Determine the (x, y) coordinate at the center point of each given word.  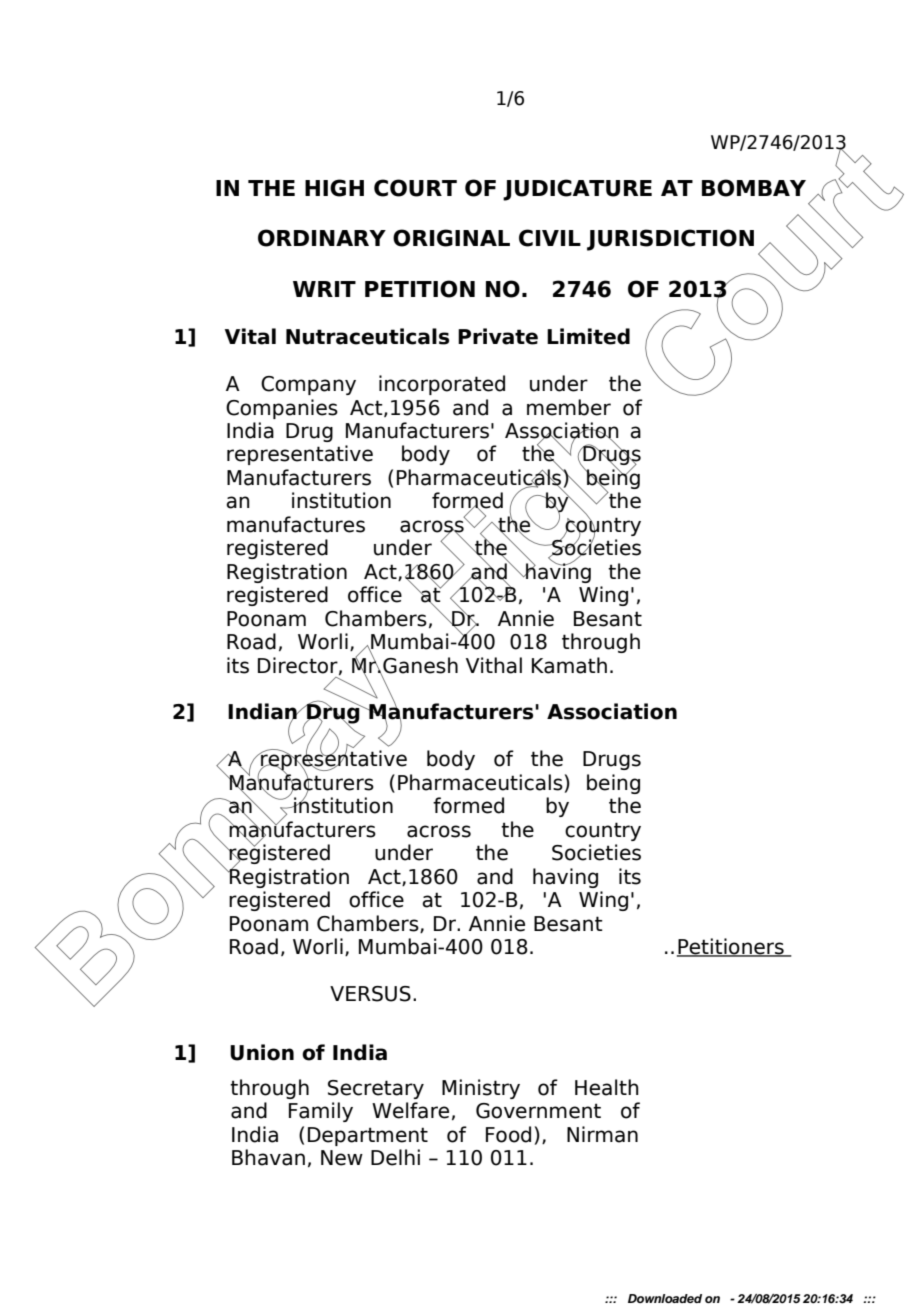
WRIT (324, 289)
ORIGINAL (451, 238)
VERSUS (370, 994)
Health (607, 1087)
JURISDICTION (670, 240)
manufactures (296, 524)
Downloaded (665, 1298)
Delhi (395, 1157)
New (342, 1158)
